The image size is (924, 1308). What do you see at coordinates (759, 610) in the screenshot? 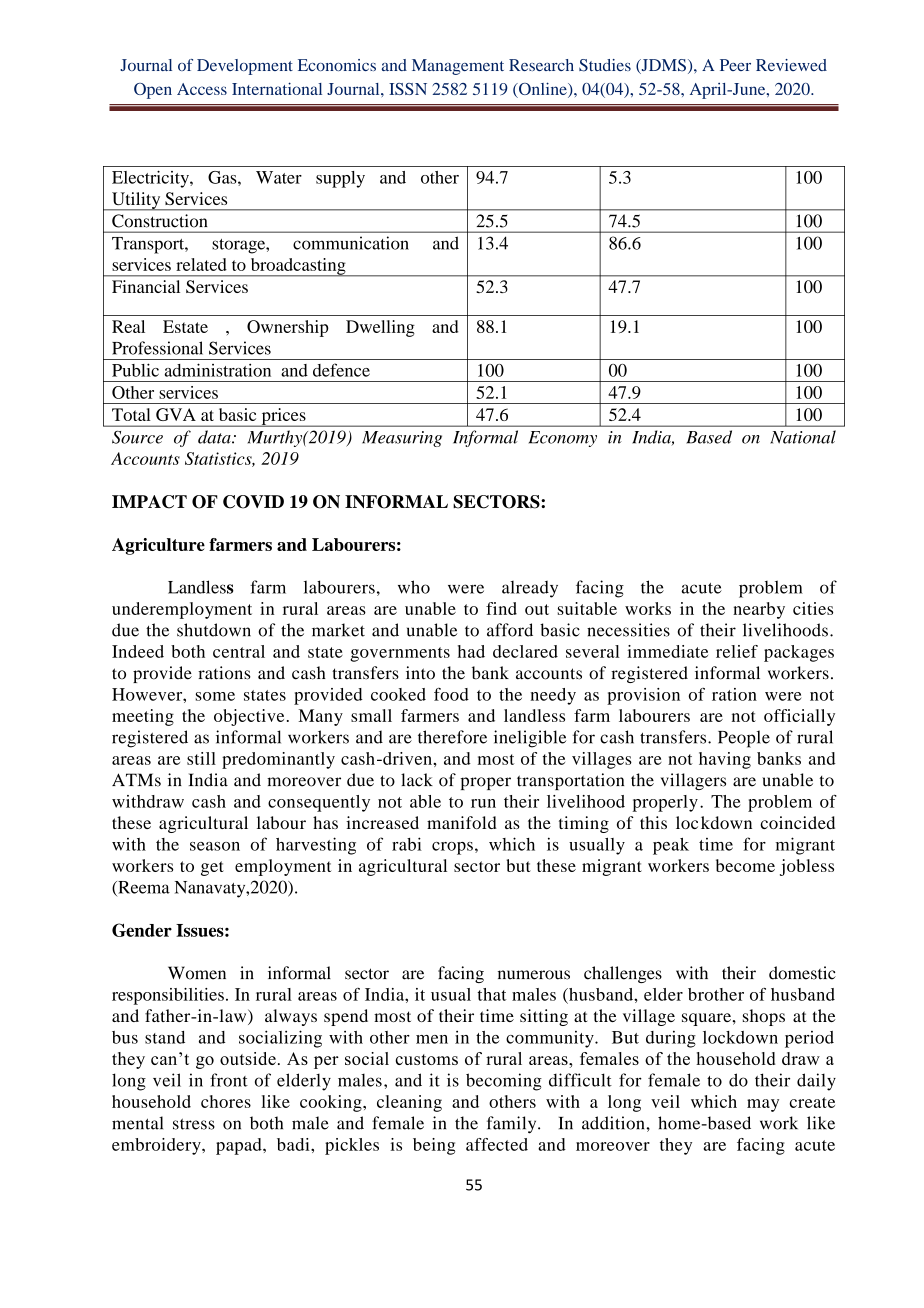
I see `nearby` at bounding box center [759, 610].
